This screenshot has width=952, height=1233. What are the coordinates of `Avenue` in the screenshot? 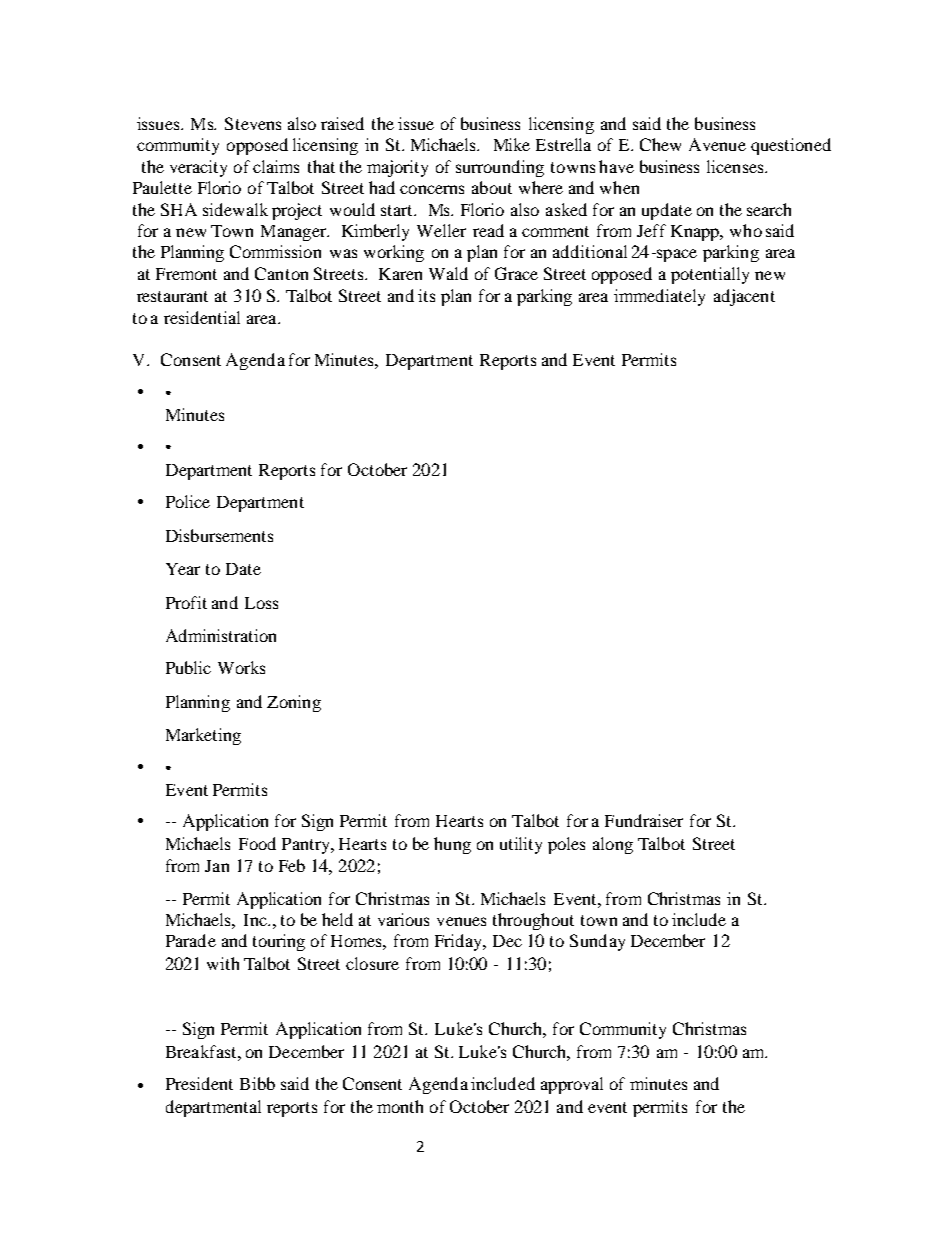 It's located at (717, 144).
